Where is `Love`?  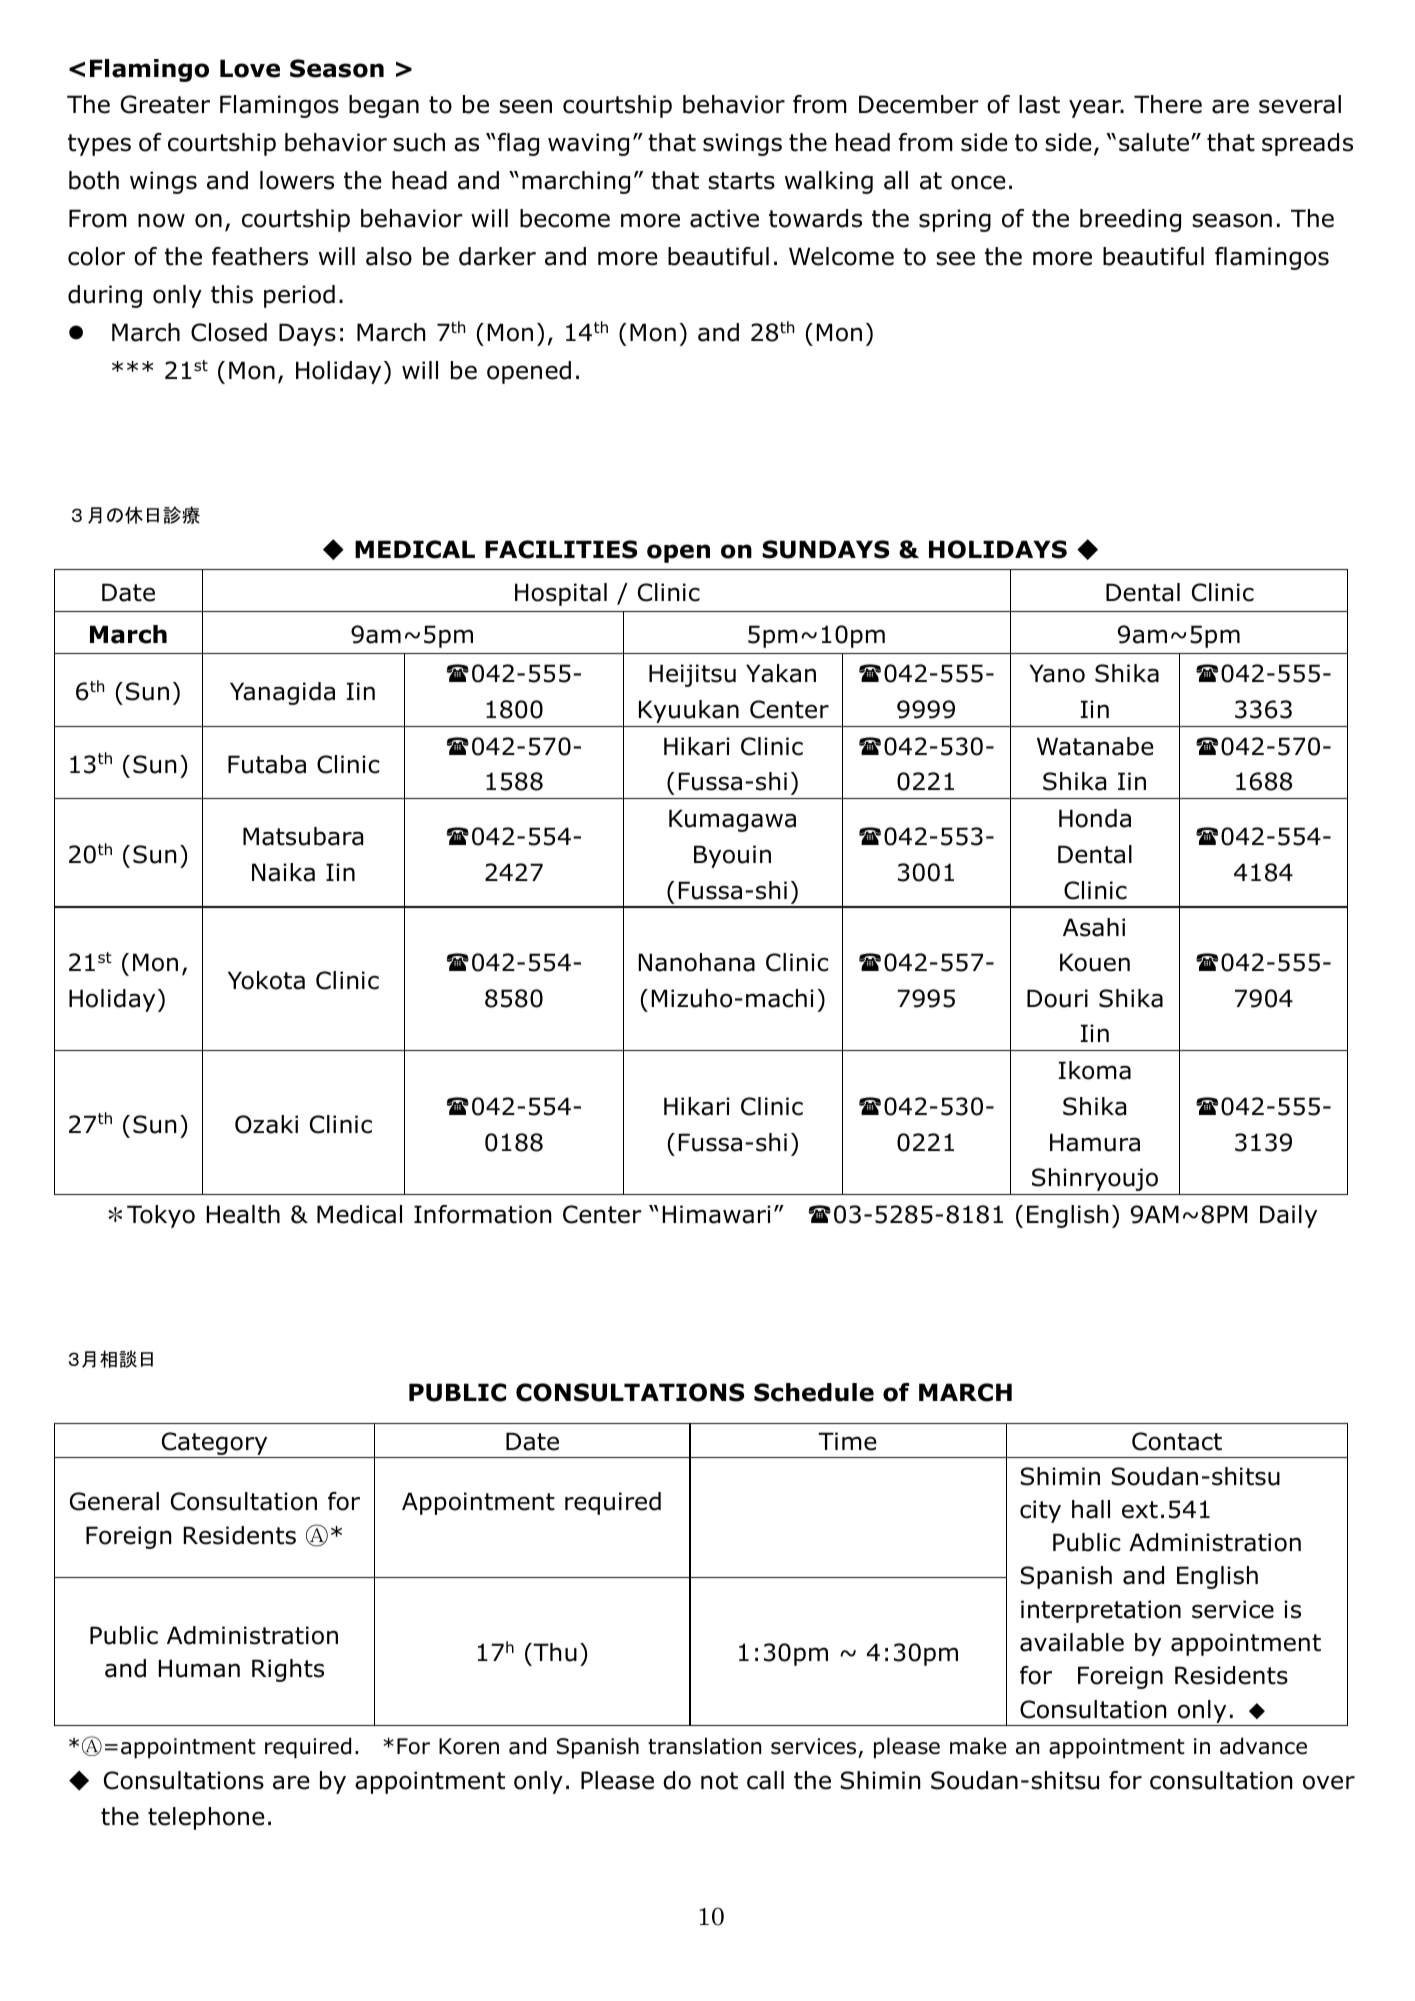 Love is located at coordinates (250, 68).
